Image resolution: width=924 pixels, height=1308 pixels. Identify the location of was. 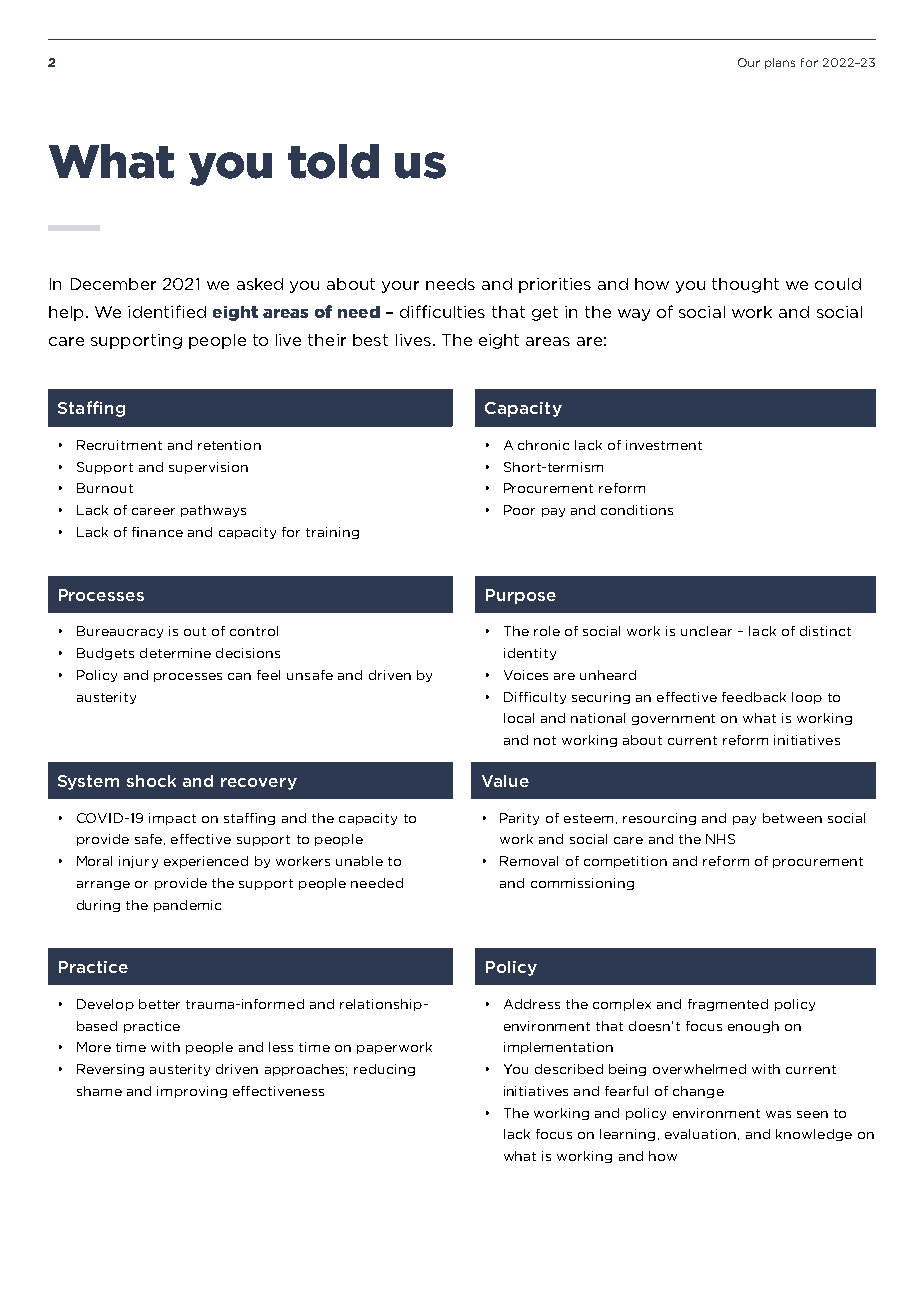
(778, 1114).
